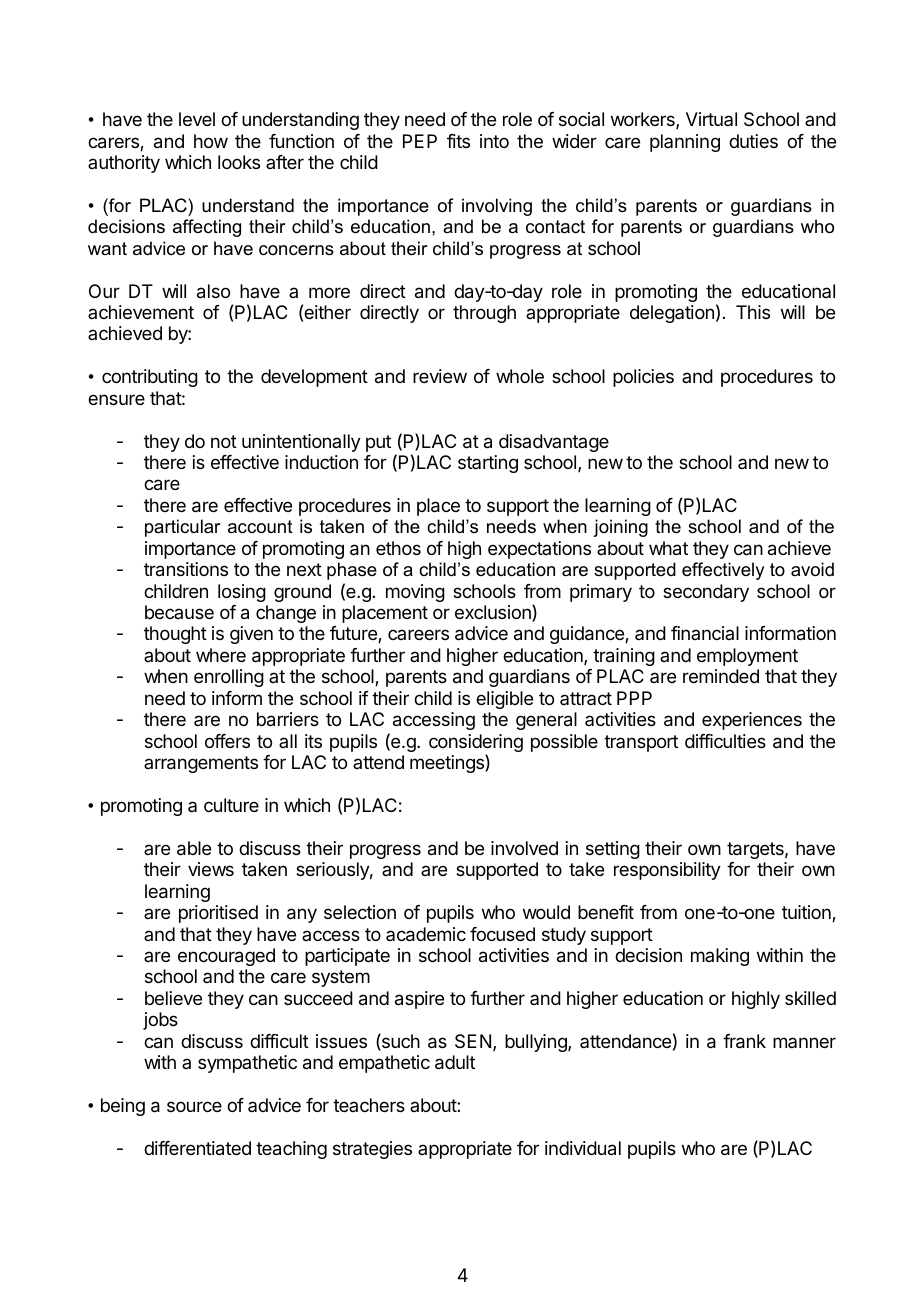  What do you see at coordinates (448, 763) in the page?
I see `meetings` at bounding box center [448, 763].
